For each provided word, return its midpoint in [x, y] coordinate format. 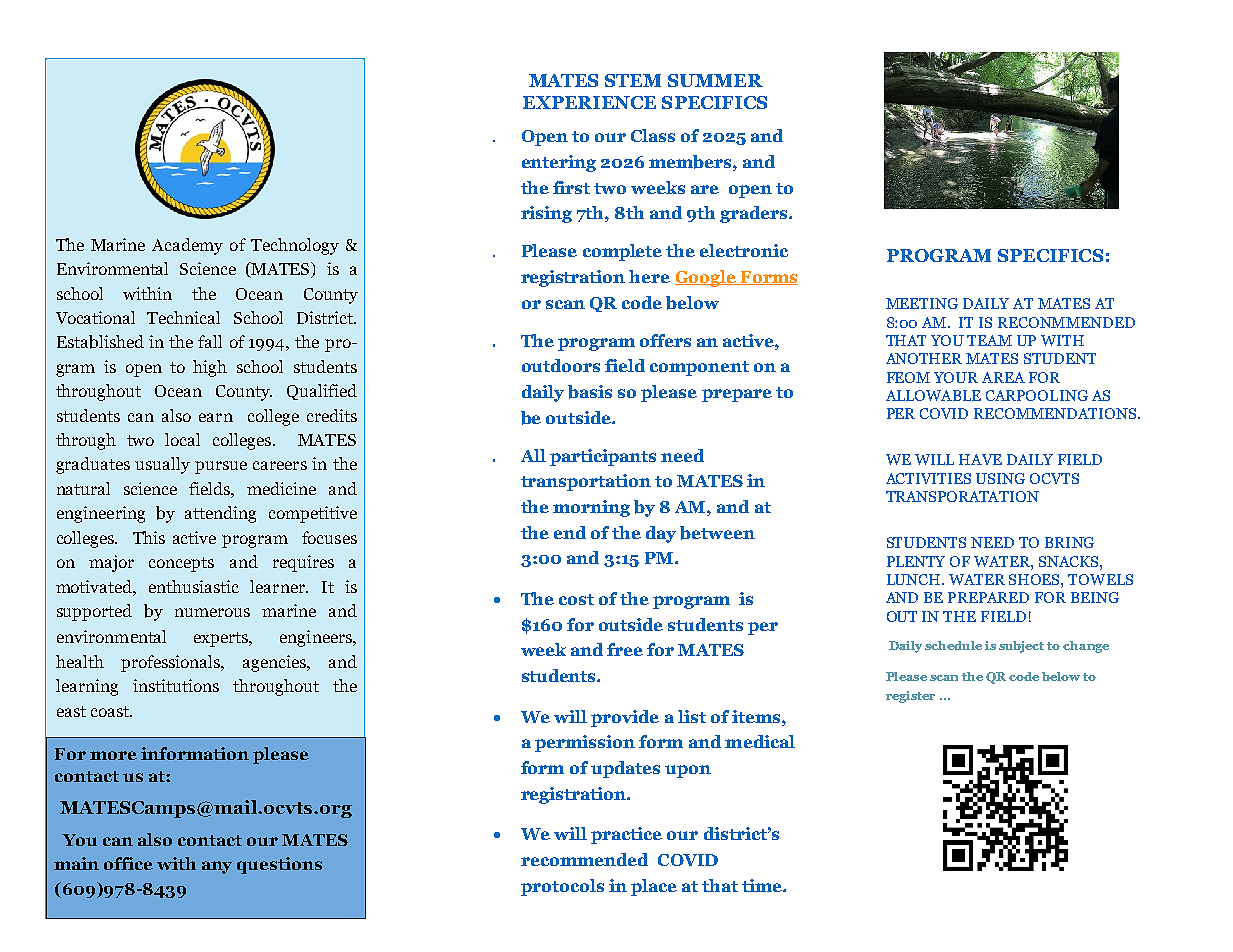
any [217, 867]
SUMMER [715, 80]
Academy [187, 246]
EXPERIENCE [589, 102]
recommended [584, 859]
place [654, 887]
